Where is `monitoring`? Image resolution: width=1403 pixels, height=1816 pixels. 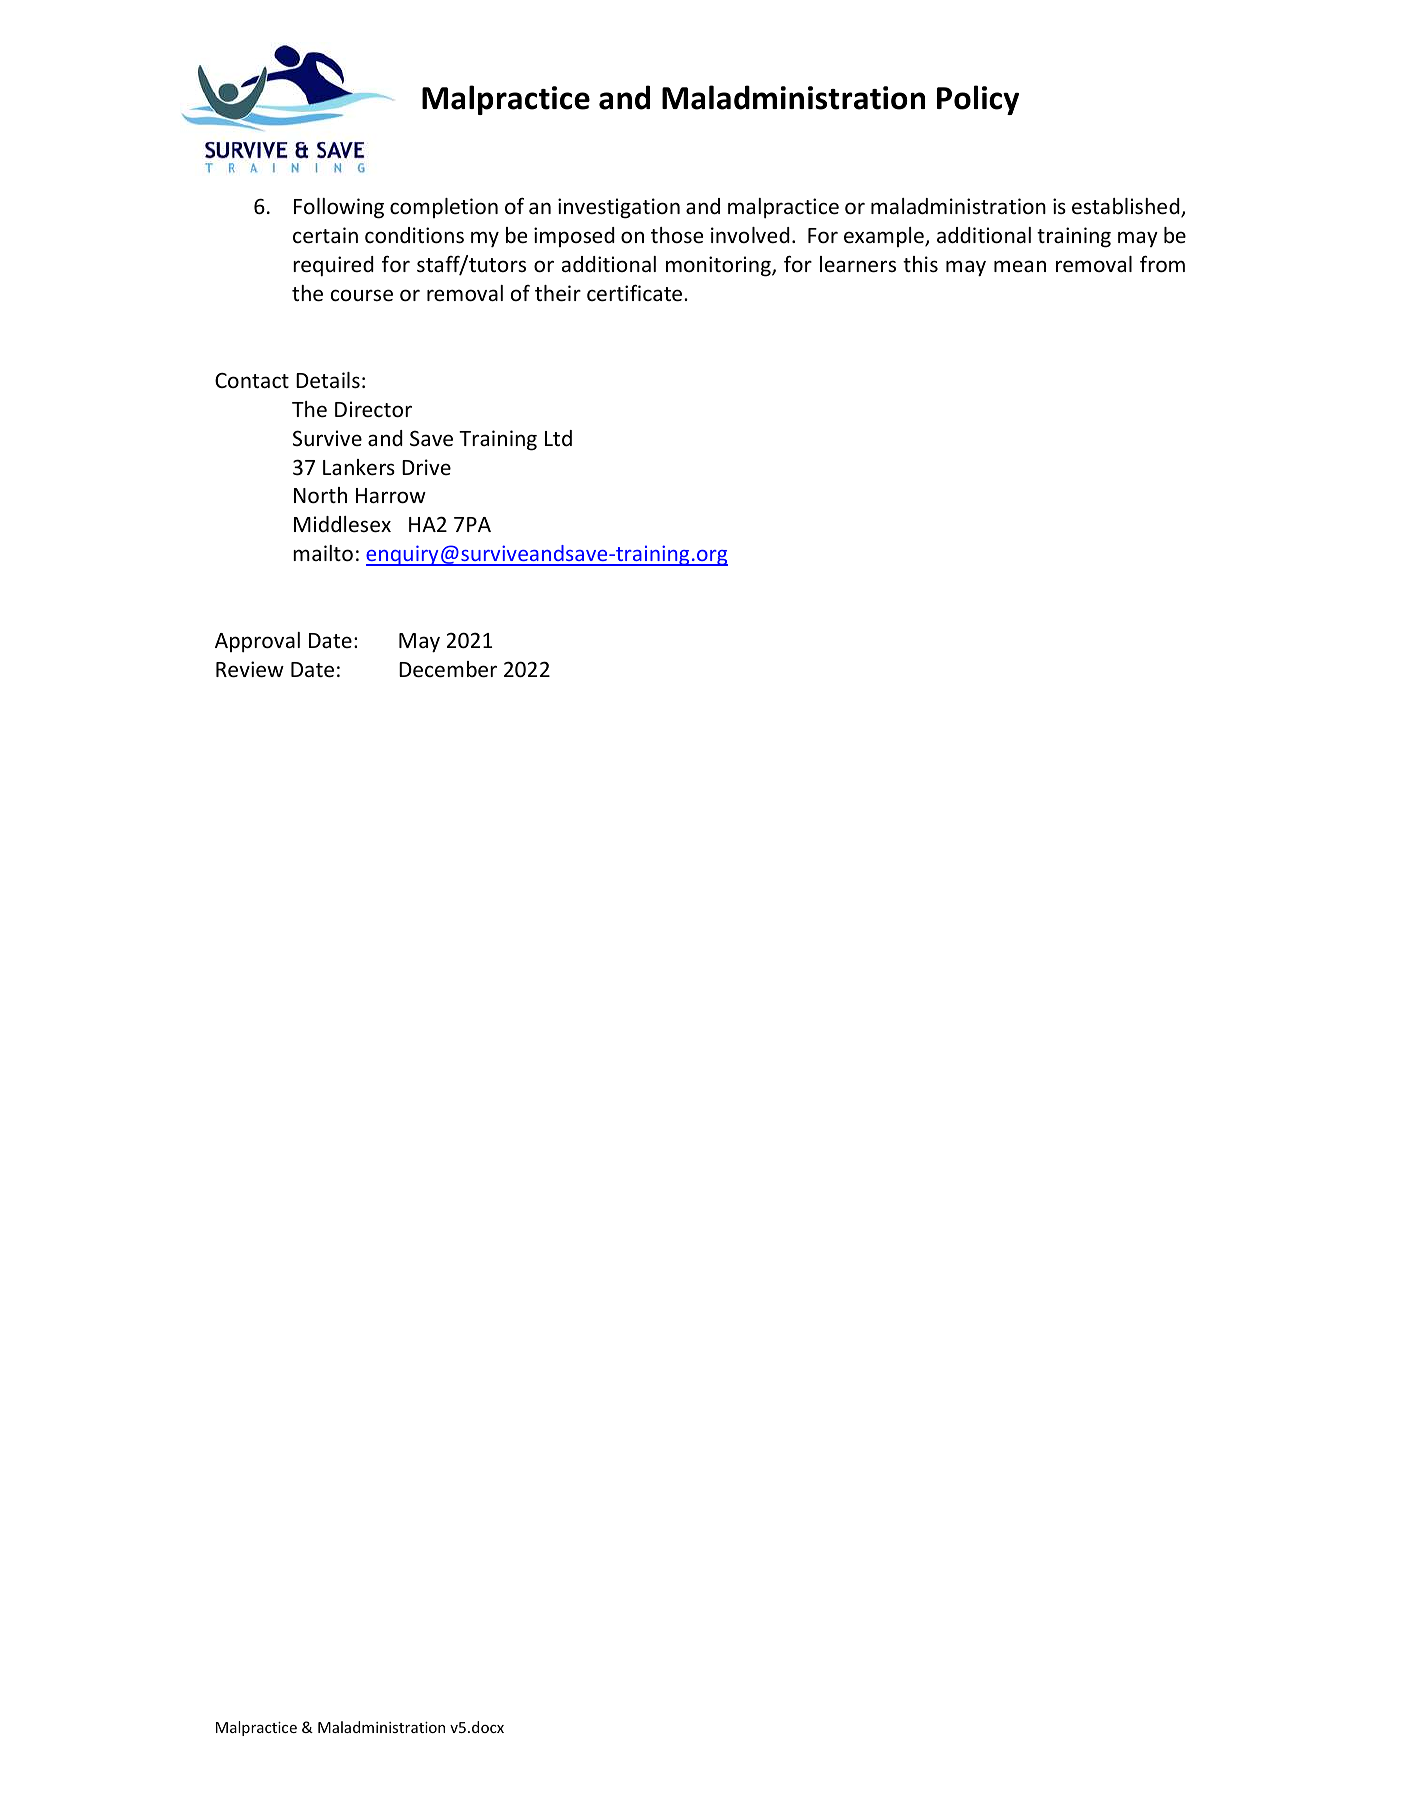
monitoring is located at coordinates (719, 266).
